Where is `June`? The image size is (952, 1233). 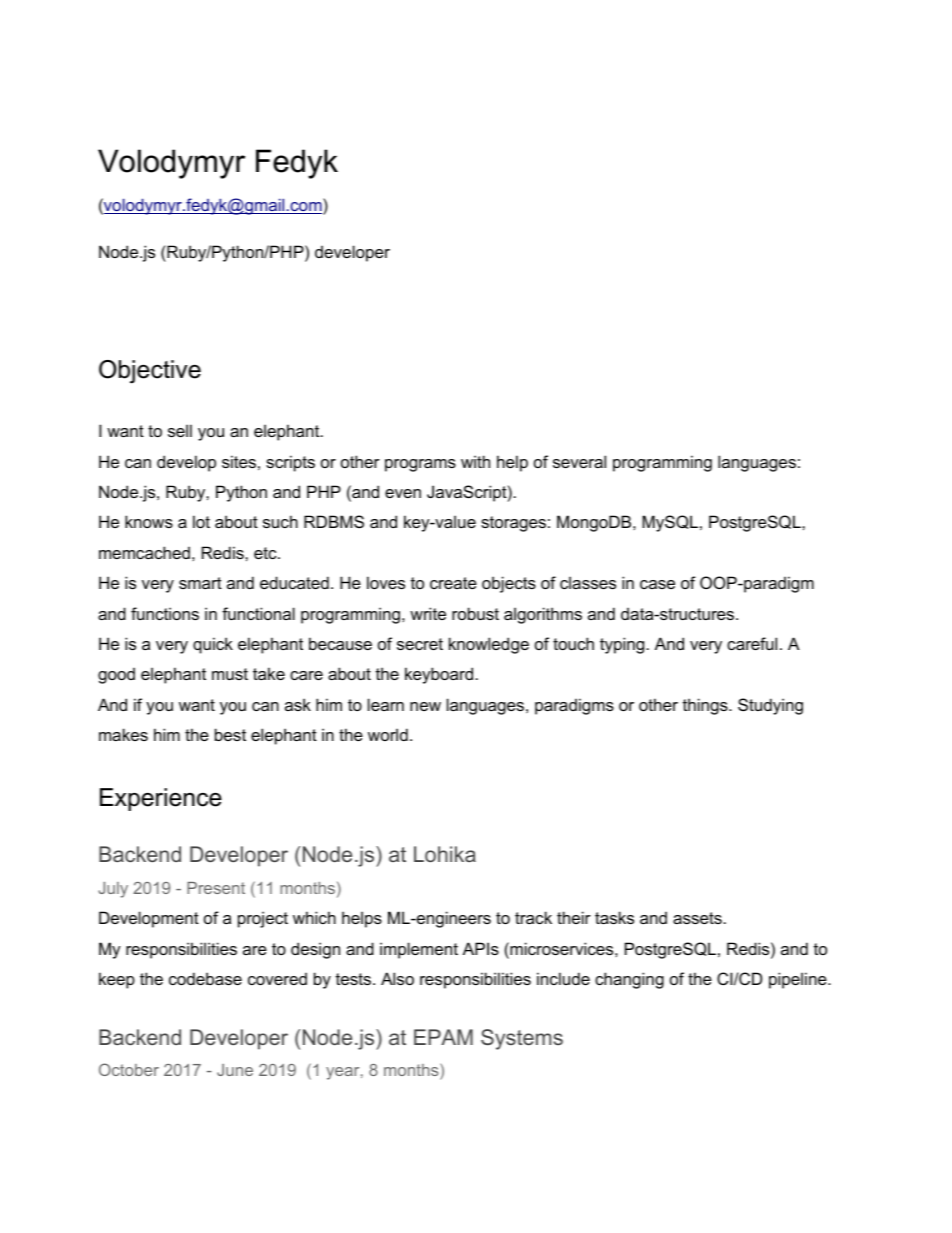
June is located at coordinates (235, 1070).
